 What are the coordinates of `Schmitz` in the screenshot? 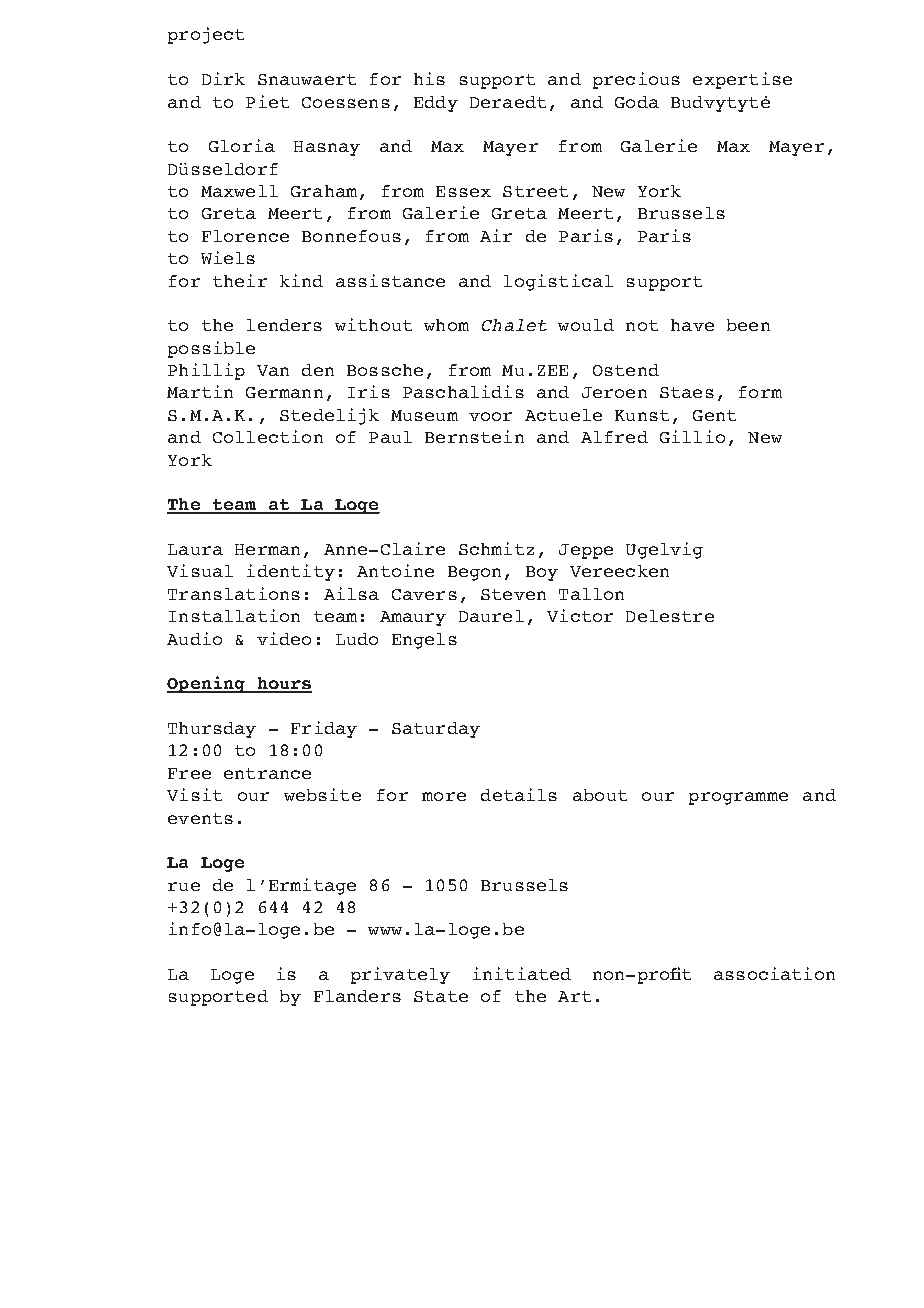 It's located at (496, 548).
